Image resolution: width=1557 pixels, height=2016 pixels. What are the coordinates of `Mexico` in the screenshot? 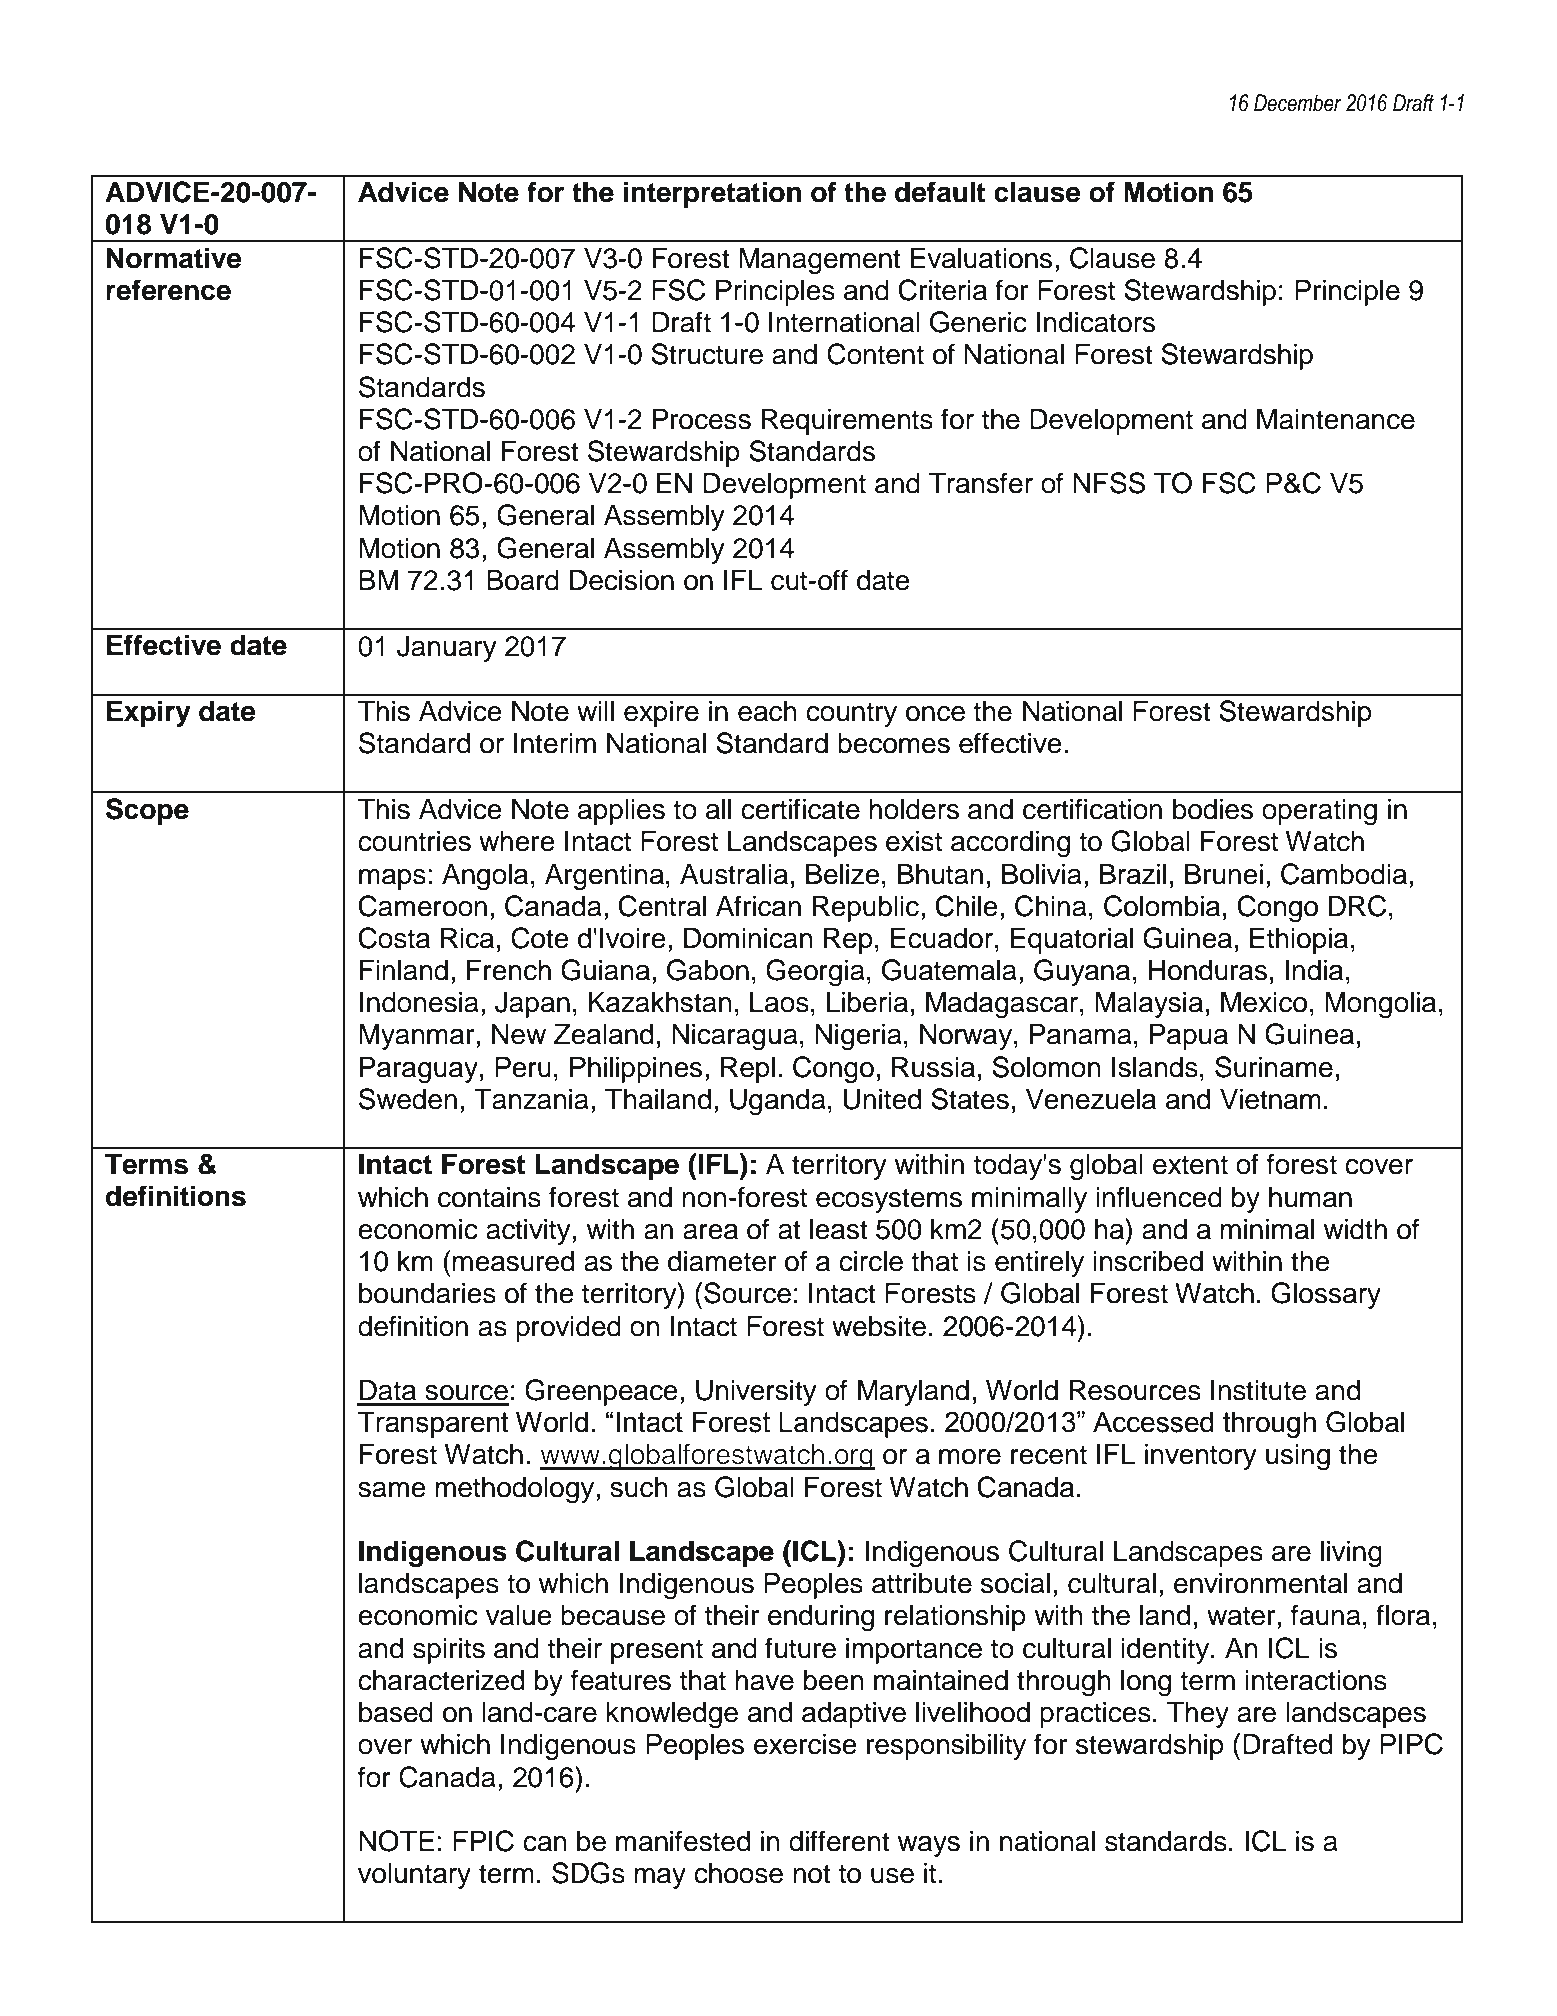 It's located at (1264, 1002).
